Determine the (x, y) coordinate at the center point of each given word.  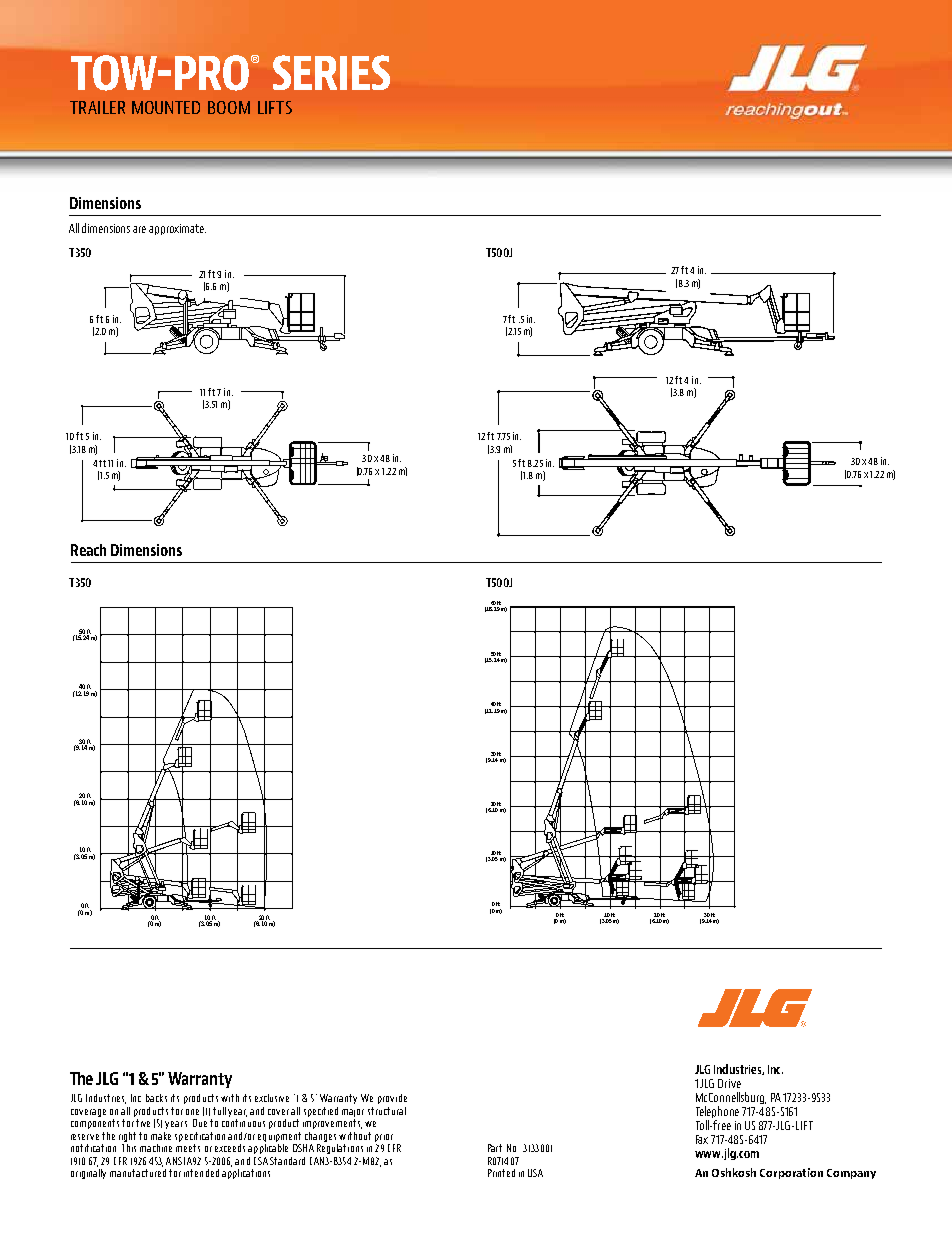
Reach (88, 550)
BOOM (229, 107)
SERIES (331, 72)
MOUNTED (166, 107)
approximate (177, 229)
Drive (729, 1083)
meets (188, 1148)
